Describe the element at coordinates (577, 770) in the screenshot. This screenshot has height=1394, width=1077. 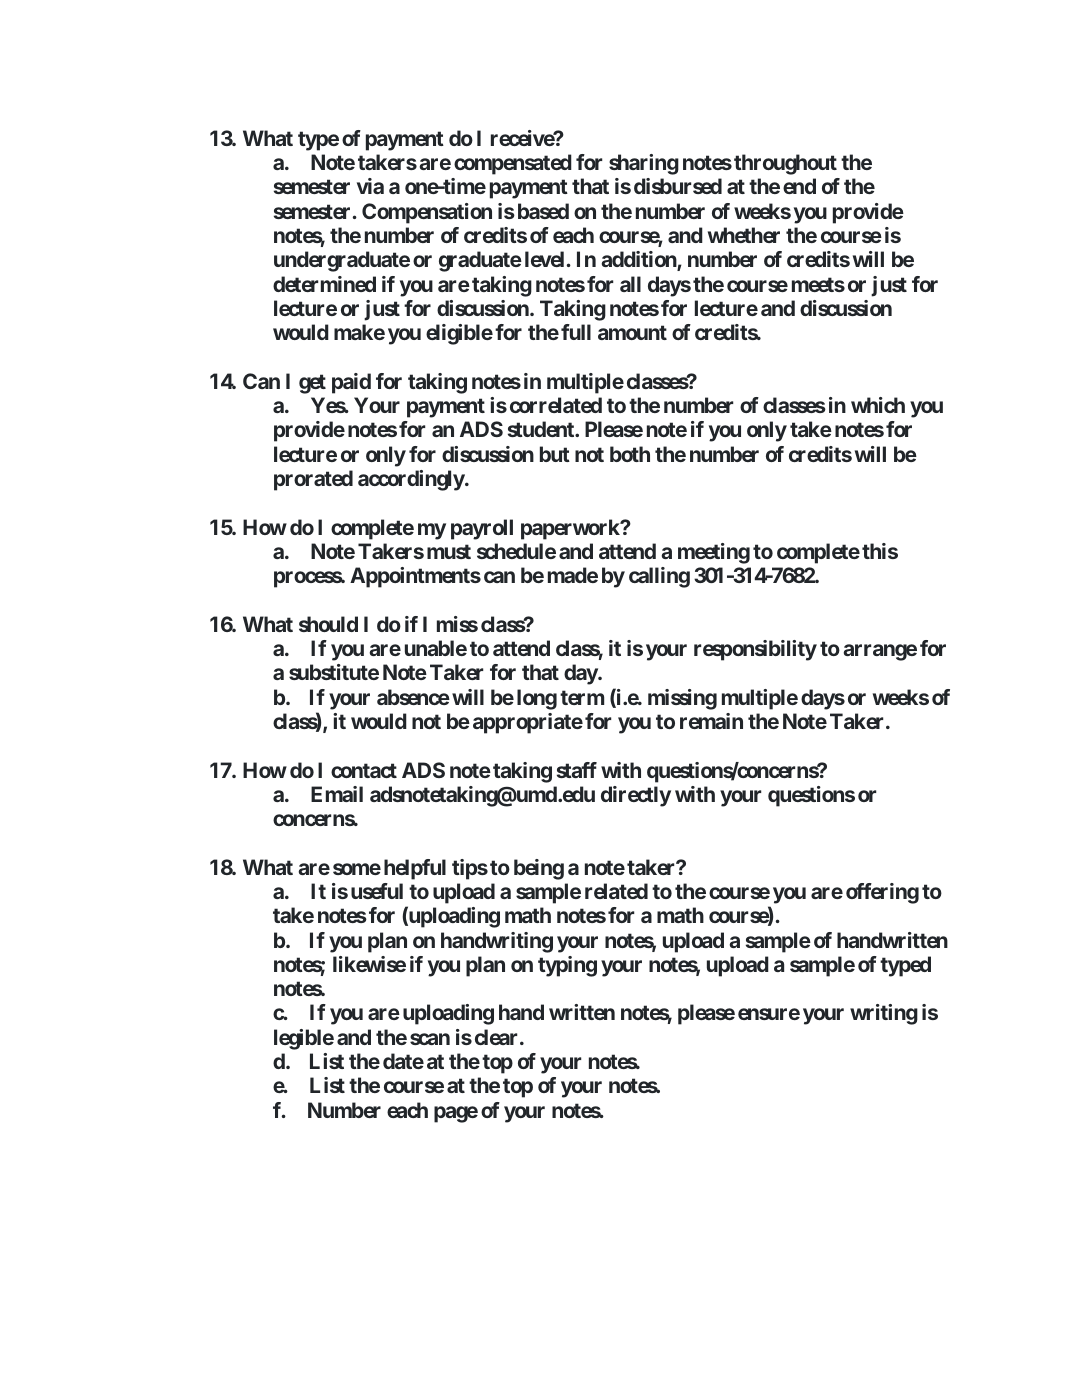
I see `staff` at that location.
